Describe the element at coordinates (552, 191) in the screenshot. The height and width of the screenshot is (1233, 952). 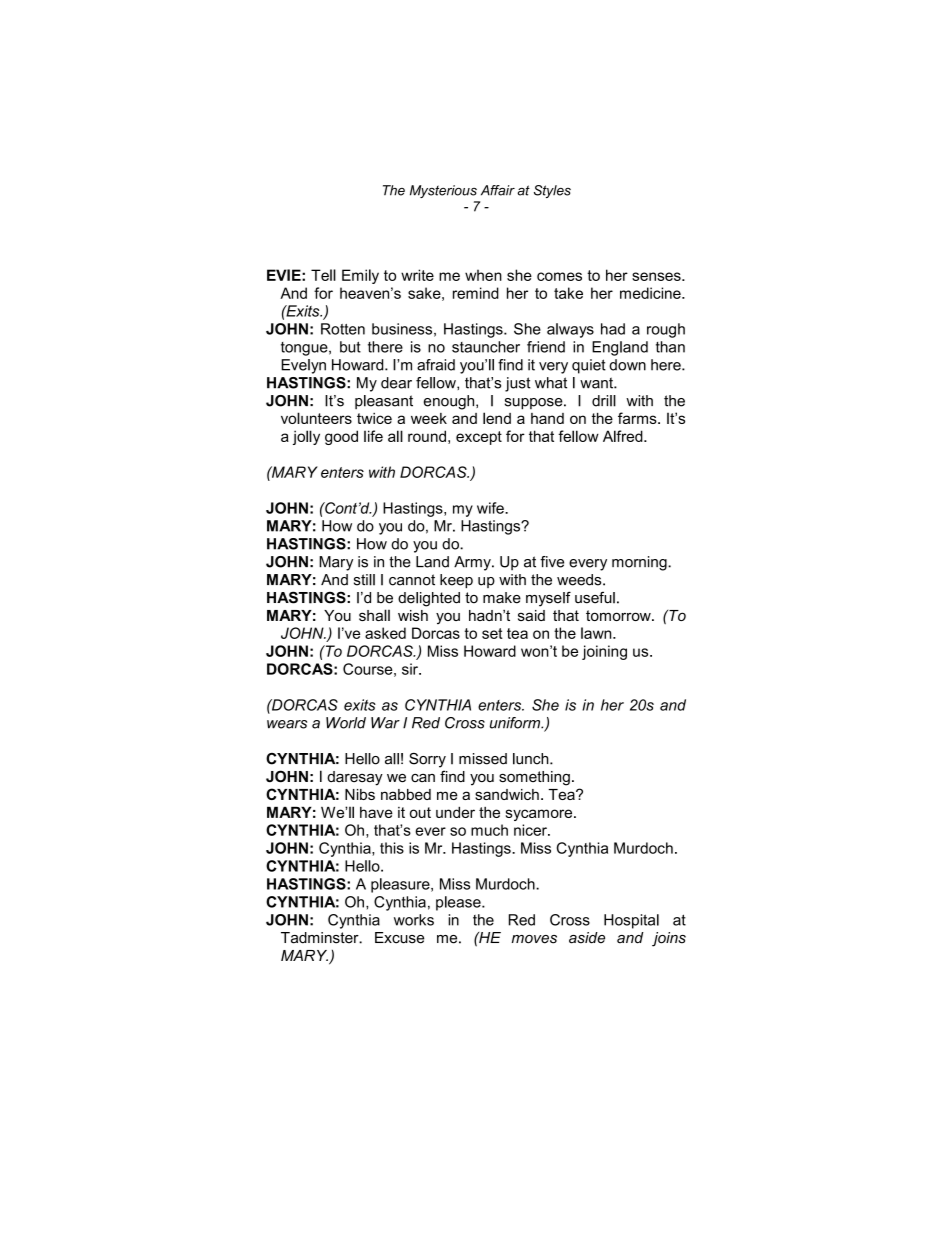
I see `Styles` at that location.
